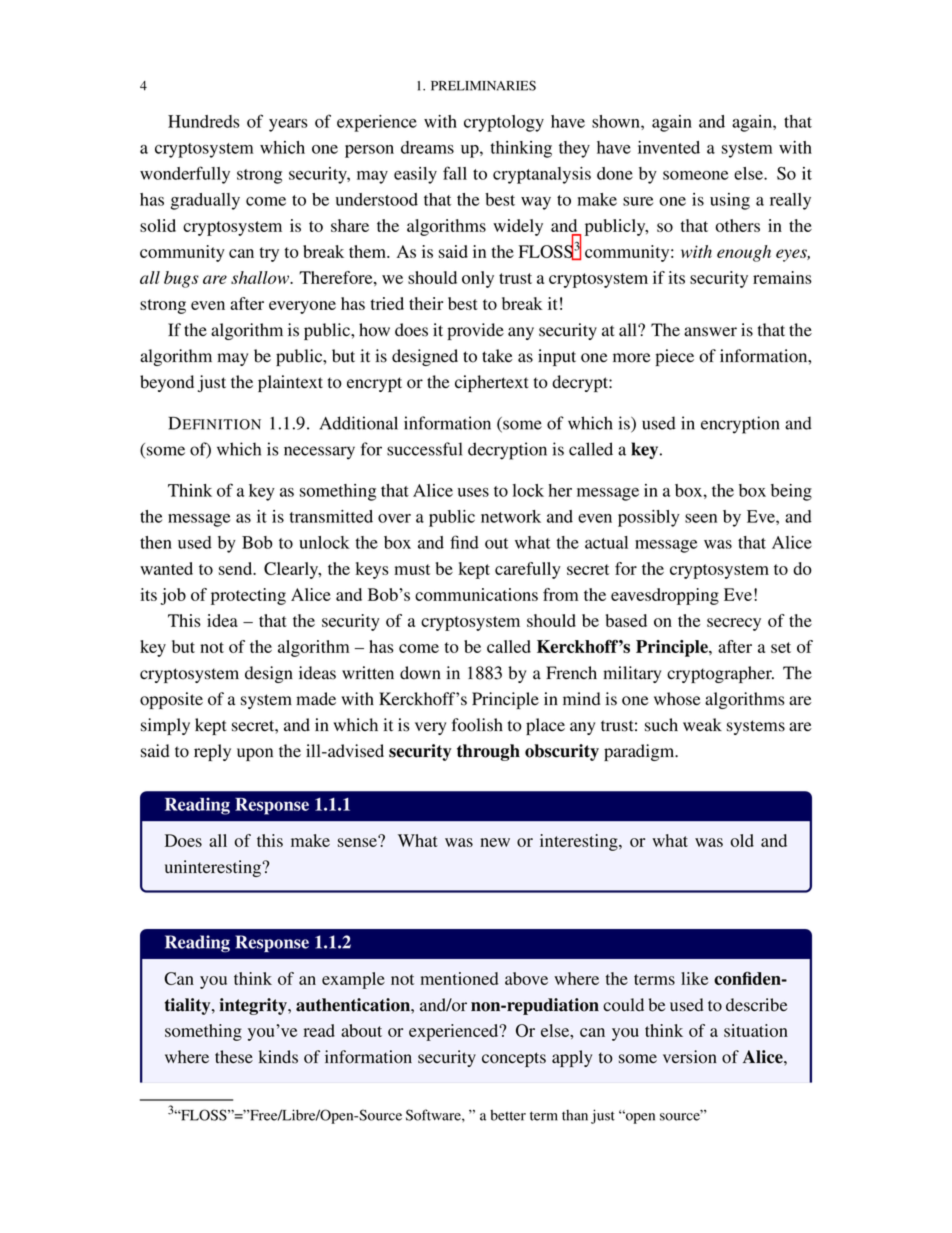 Image resolution: width=952 pixels, height=1233 pixels. I want to click on communications, so click(476, 594).
